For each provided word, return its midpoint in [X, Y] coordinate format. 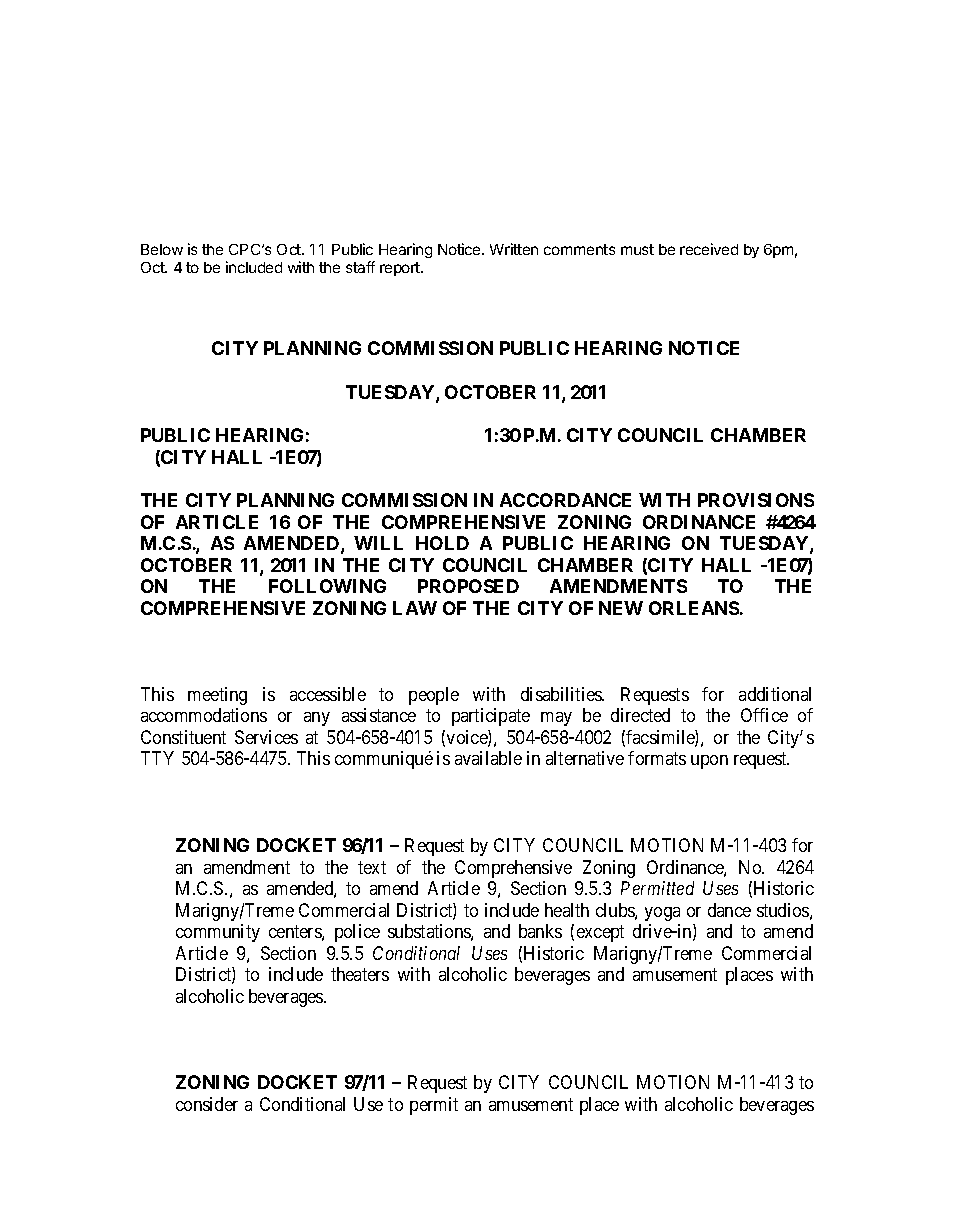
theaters [360, 974]
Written [514, 249]
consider [207, 1104]
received [709, 249]
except [600, 933]
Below [162, 249]
